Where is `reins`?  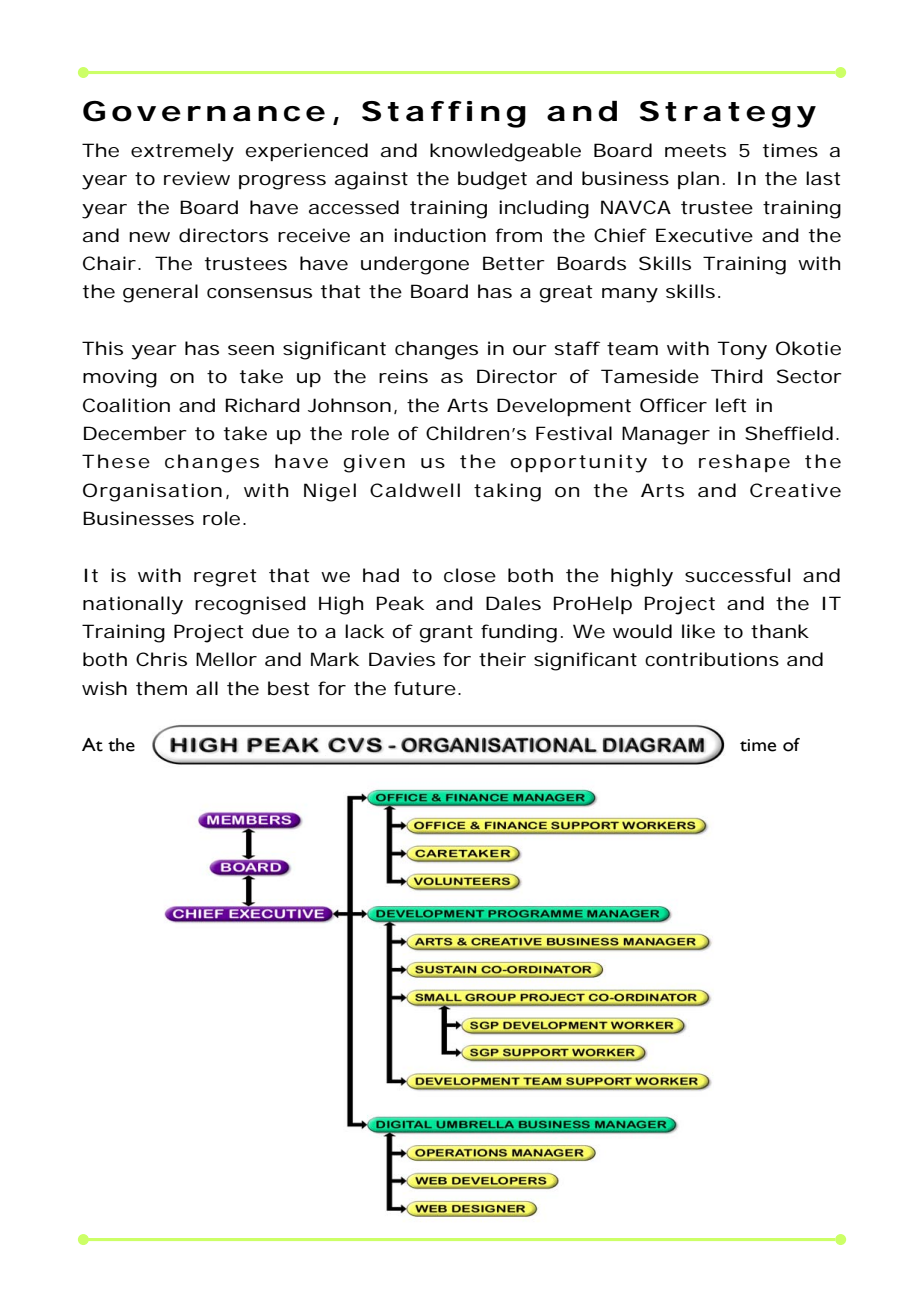
reins is located at coordinates (403, 376).
